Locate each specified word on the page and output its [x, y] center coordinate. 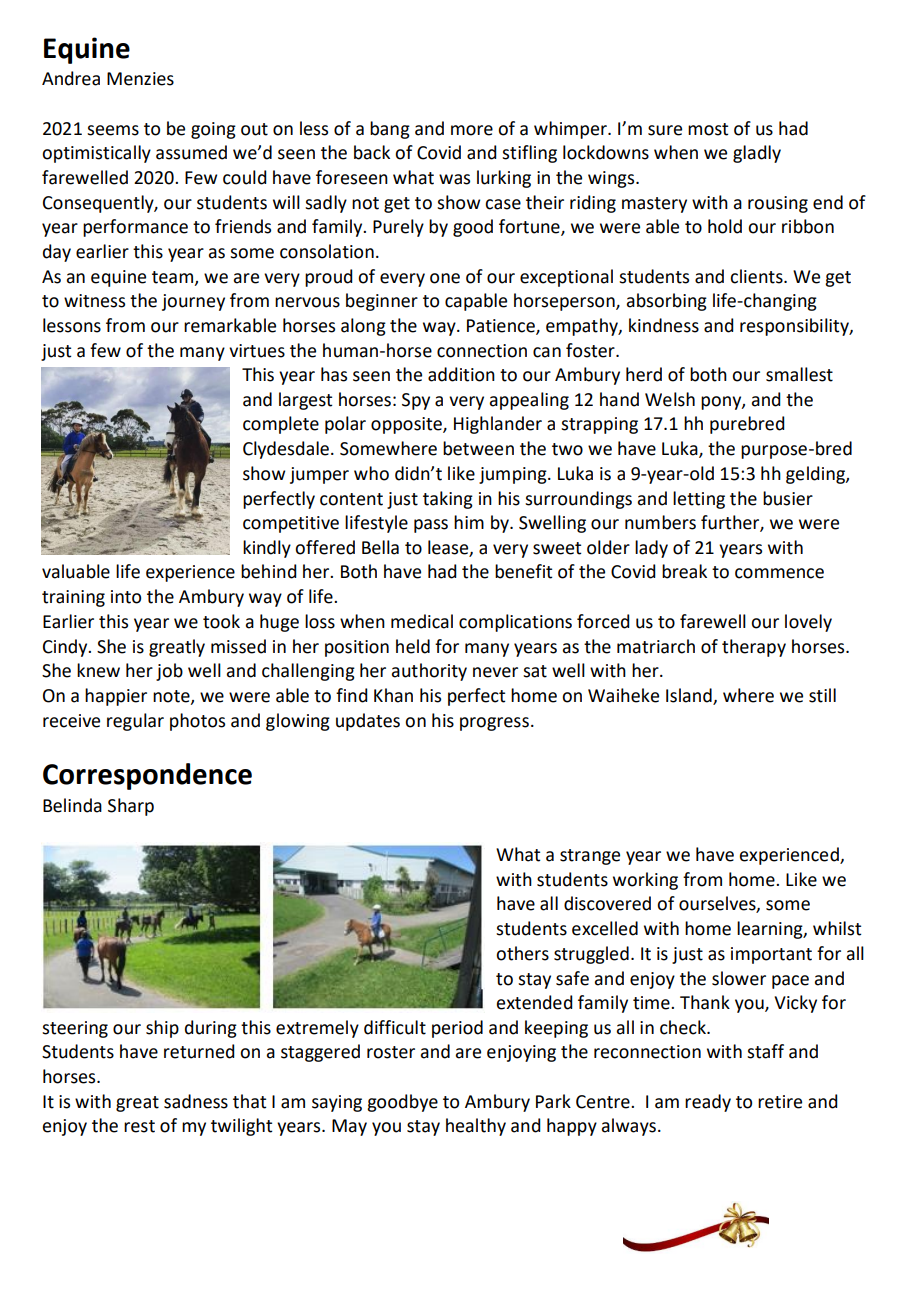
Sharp [131, 807]
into [126, 597]
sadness [196, 1101]
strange [590, 857]
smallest [799, 374]
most [708, 129]
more [472, 130]
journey [193, 302]
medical [422, 621]
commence [779, 573]
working [645, 881]
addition [461, 374]
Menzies [140, 79]
